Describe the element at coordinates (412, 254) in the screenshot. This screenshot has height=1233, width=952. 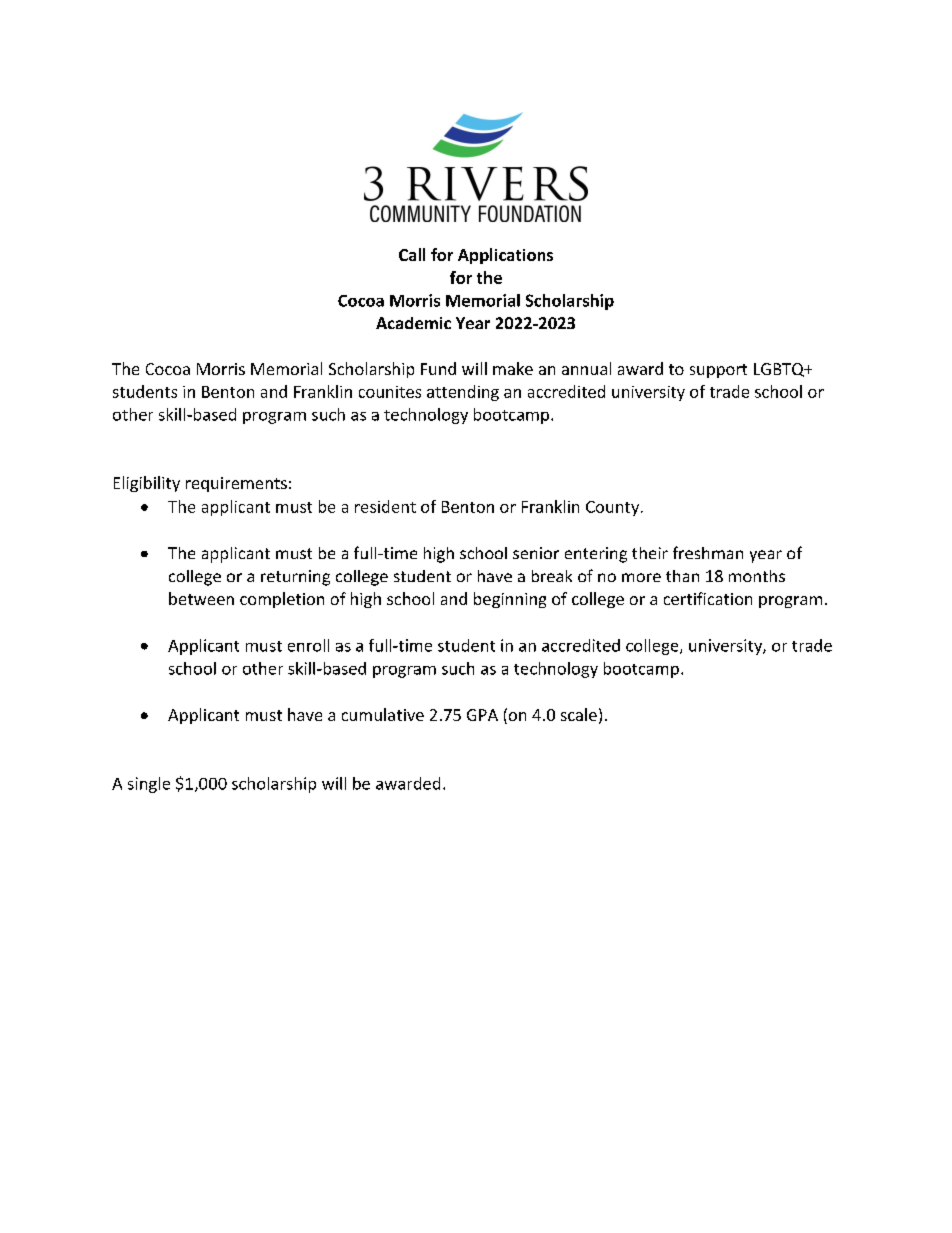
I see `Call` at that location.
